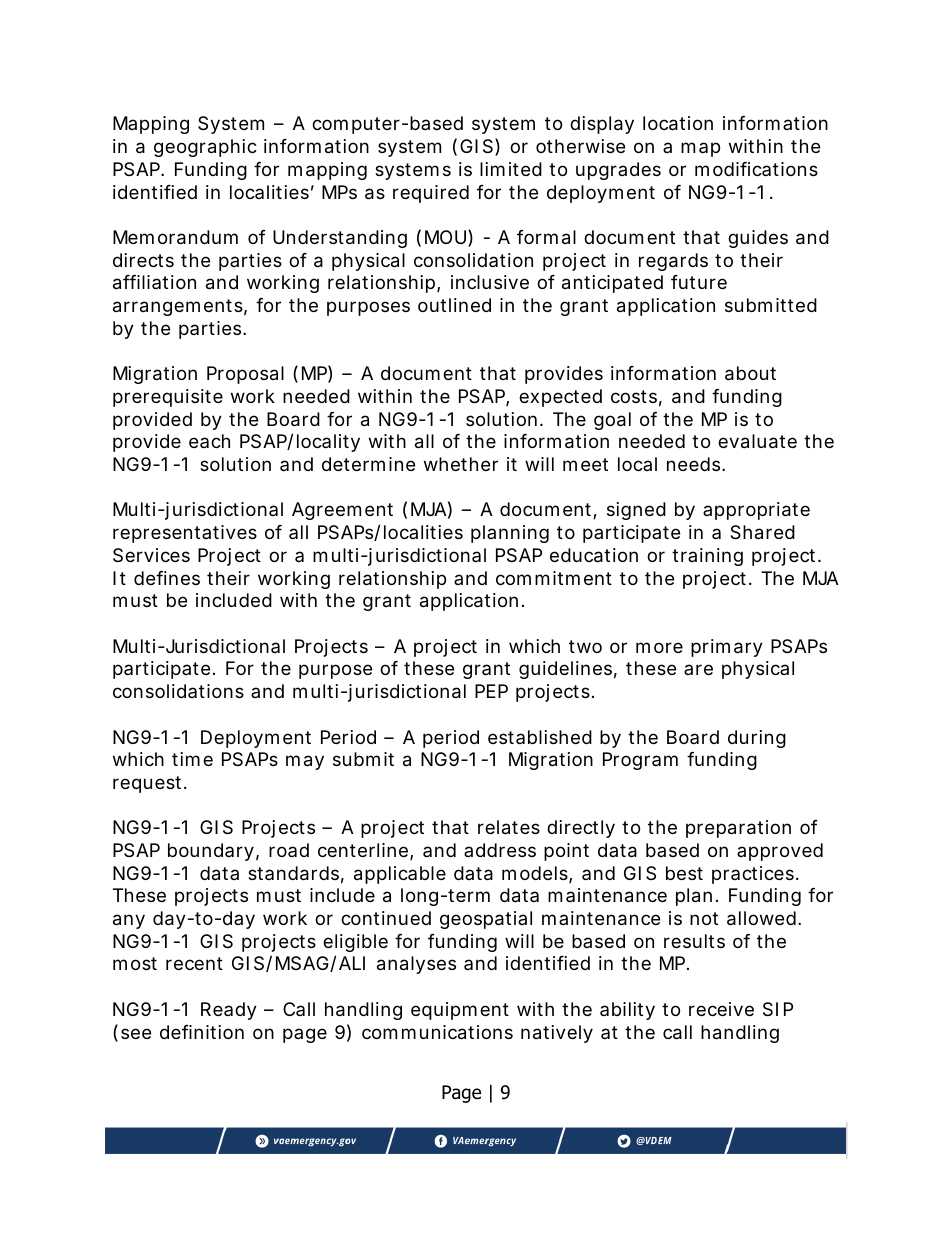  Describe the element at coordinates (707, 557) in the document. I see `training` at that location.
